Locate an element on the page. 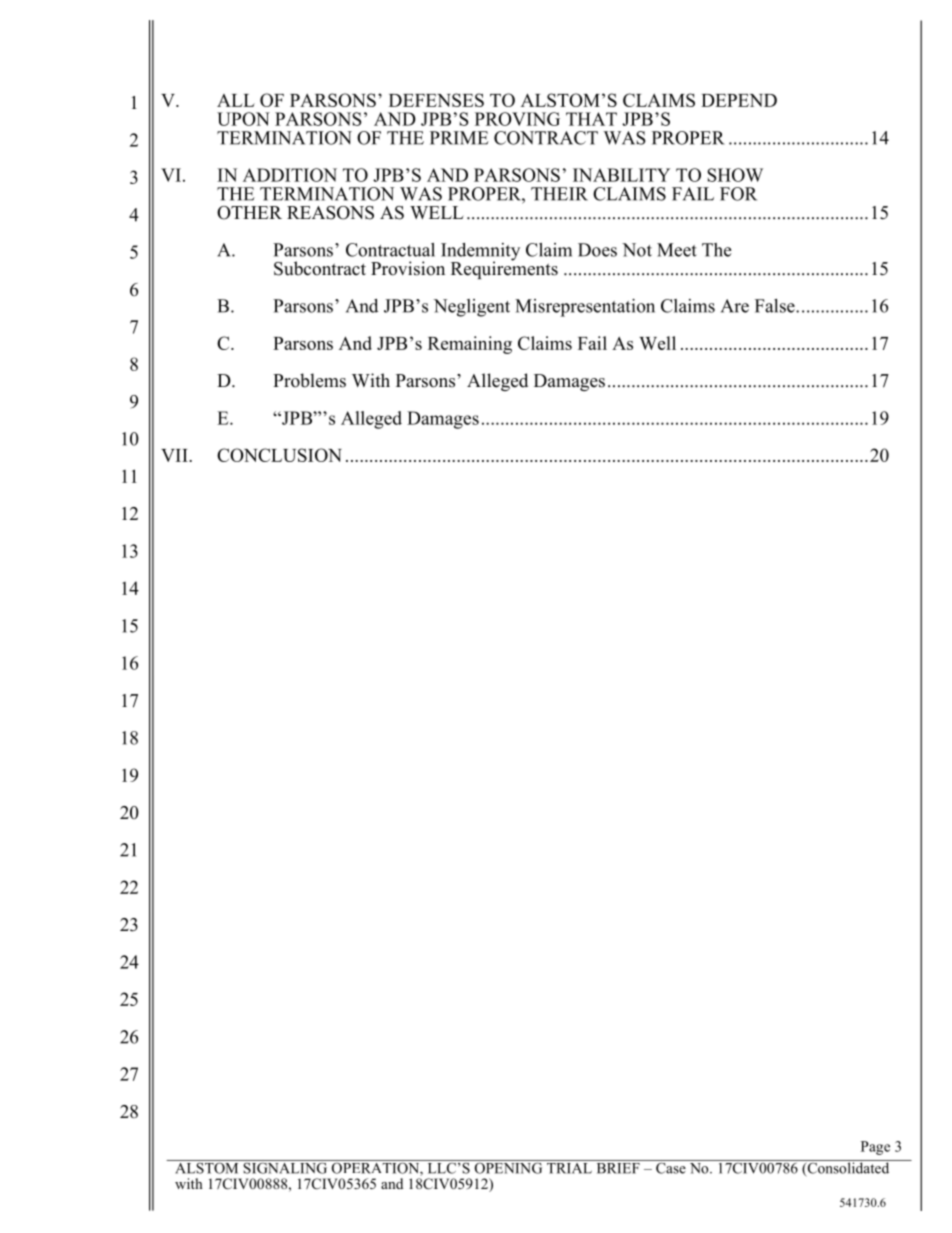 The image size is (952, 1233). OPENING is located at coordinates (508, 1167).
